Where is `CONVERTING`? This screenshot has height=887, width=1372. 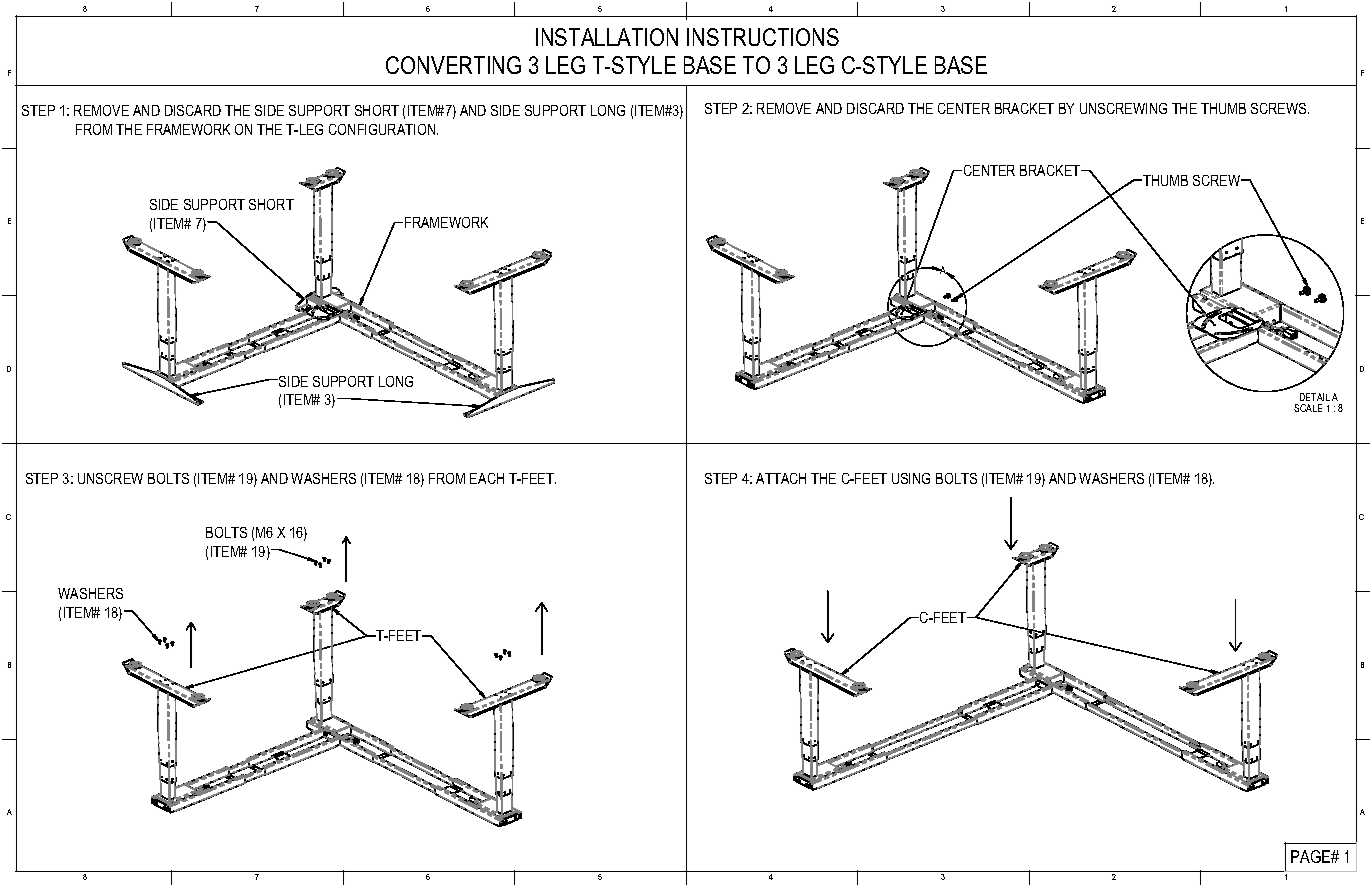 CONVERTING is located at coordinates (453, 65).
